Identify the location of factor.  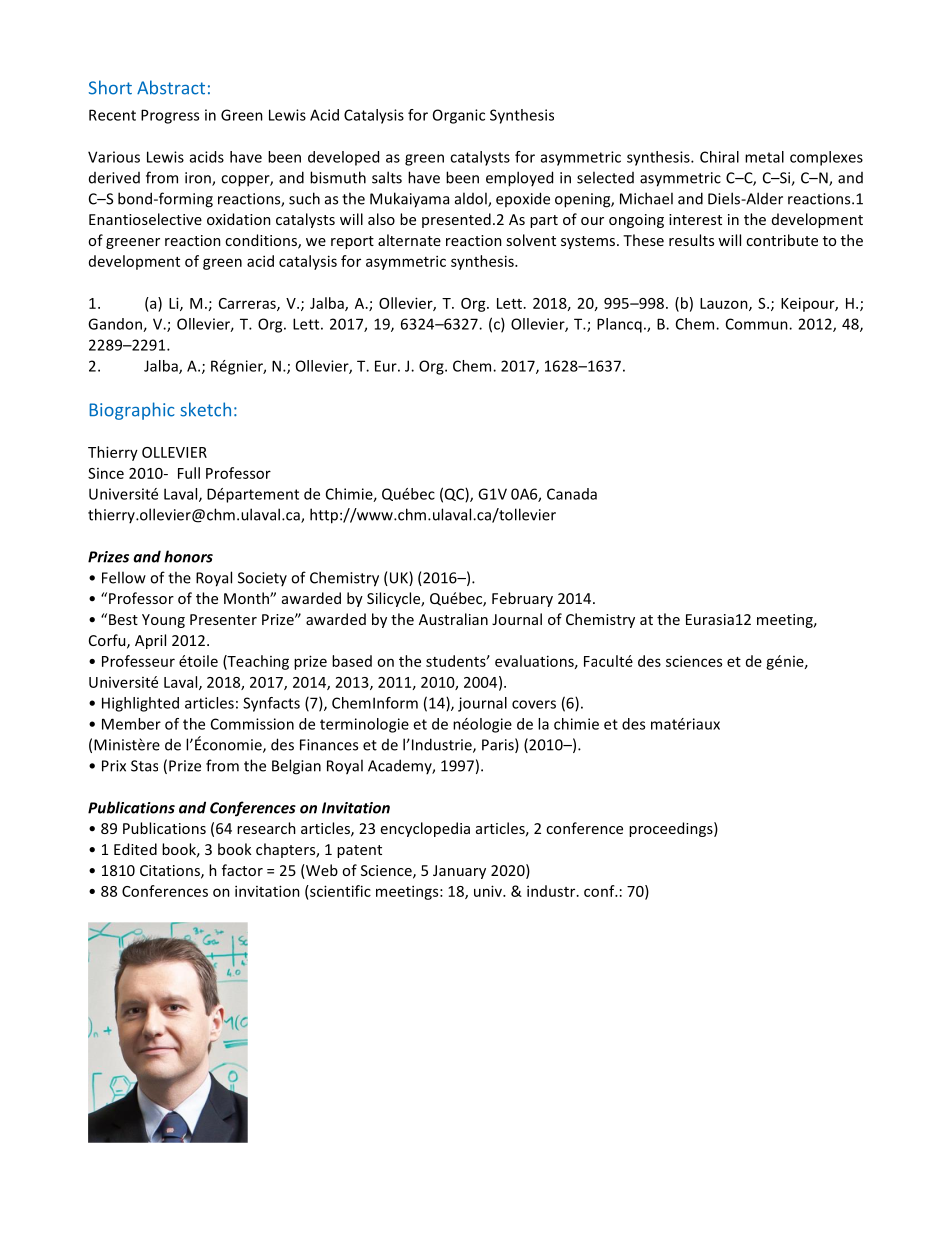
(242, 870).
